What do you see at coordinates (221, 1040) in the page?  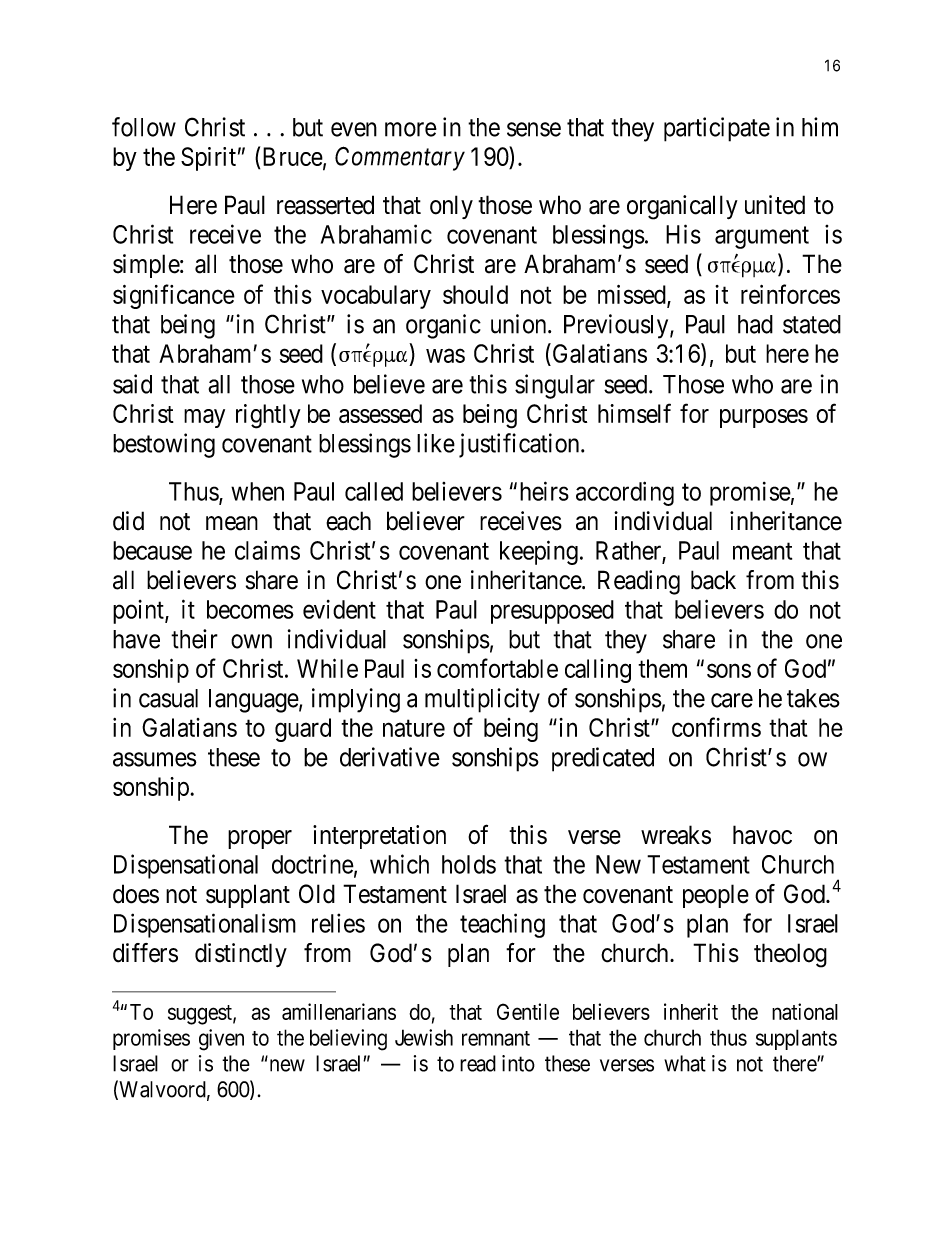 I see `given` at bounding box center [221, 1040].
